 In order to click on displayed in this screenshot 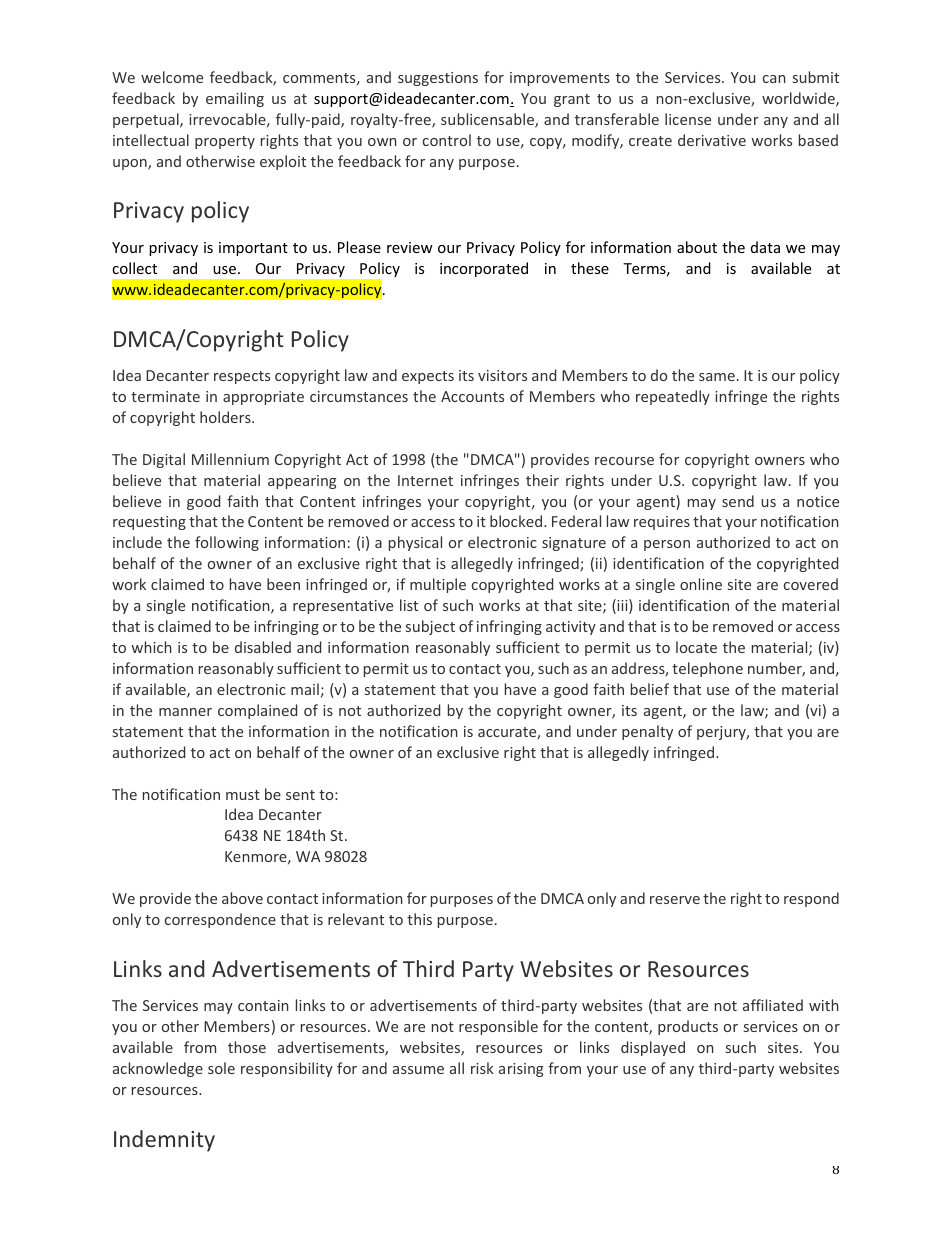, I will do `click(653, 1048)`.
